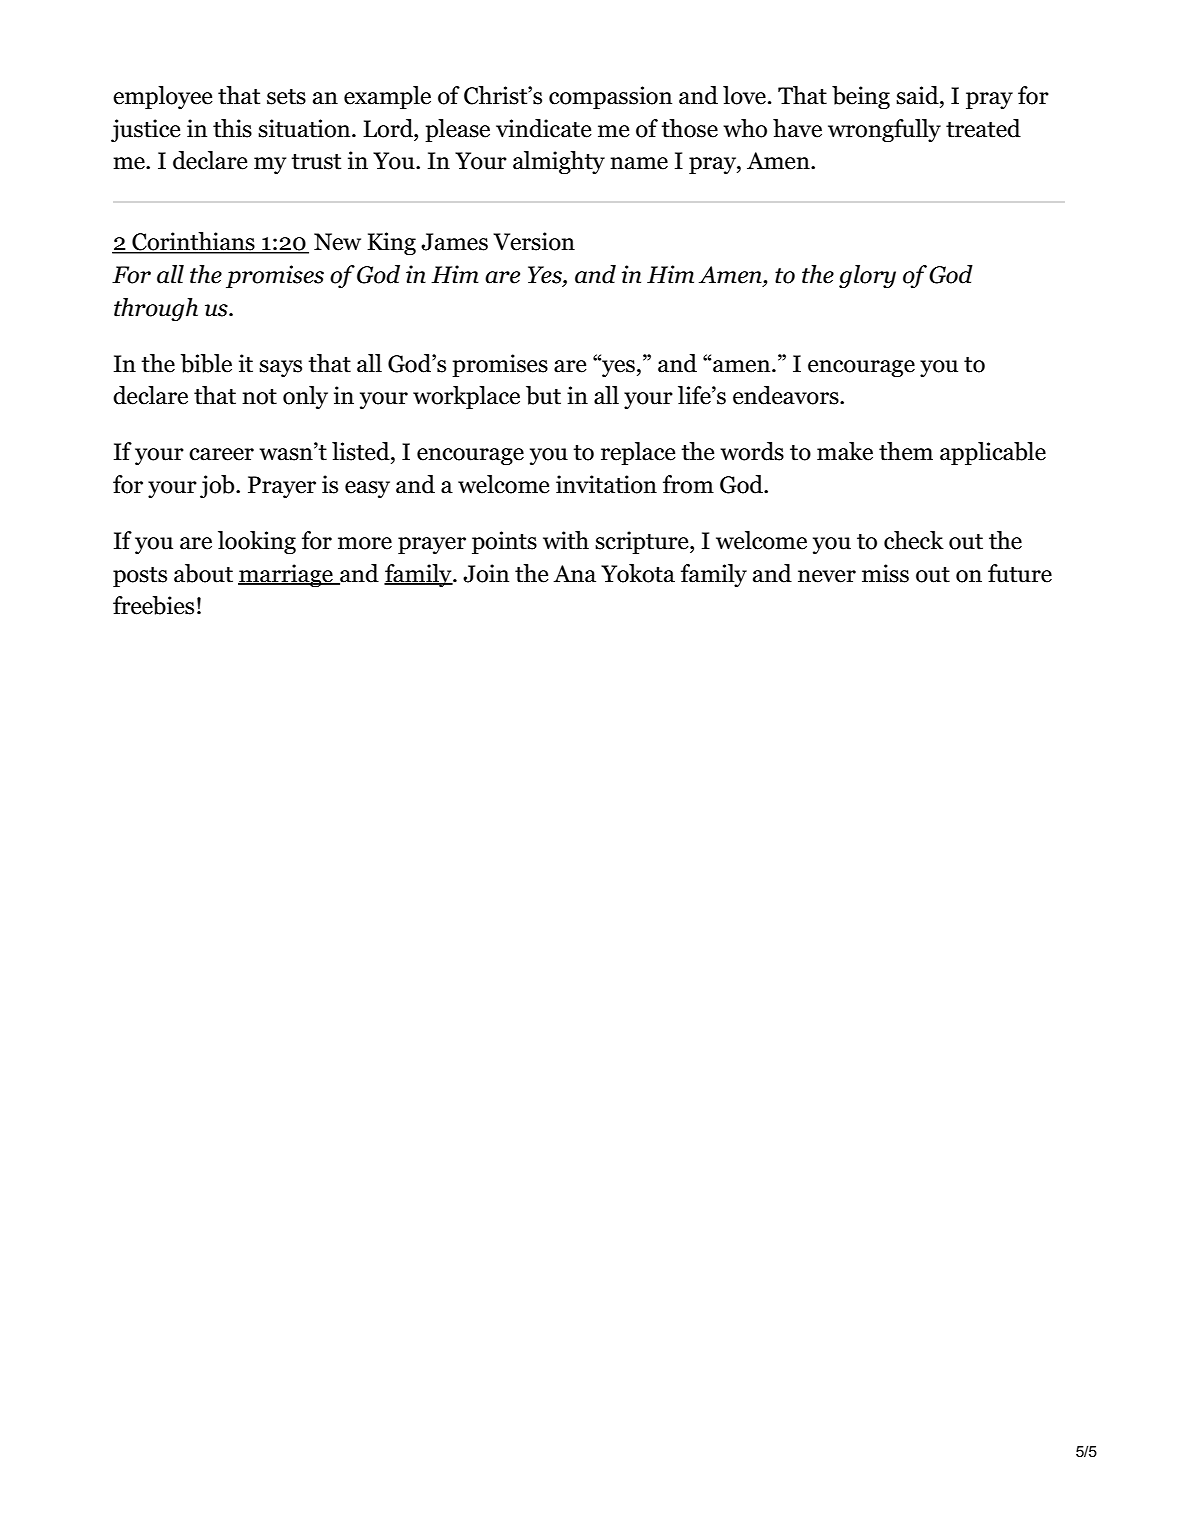 The image size is (1179, 1525). What do you see at coordinates (861, 97) in the document?
I see `being` at bounding box center [861, 97].
